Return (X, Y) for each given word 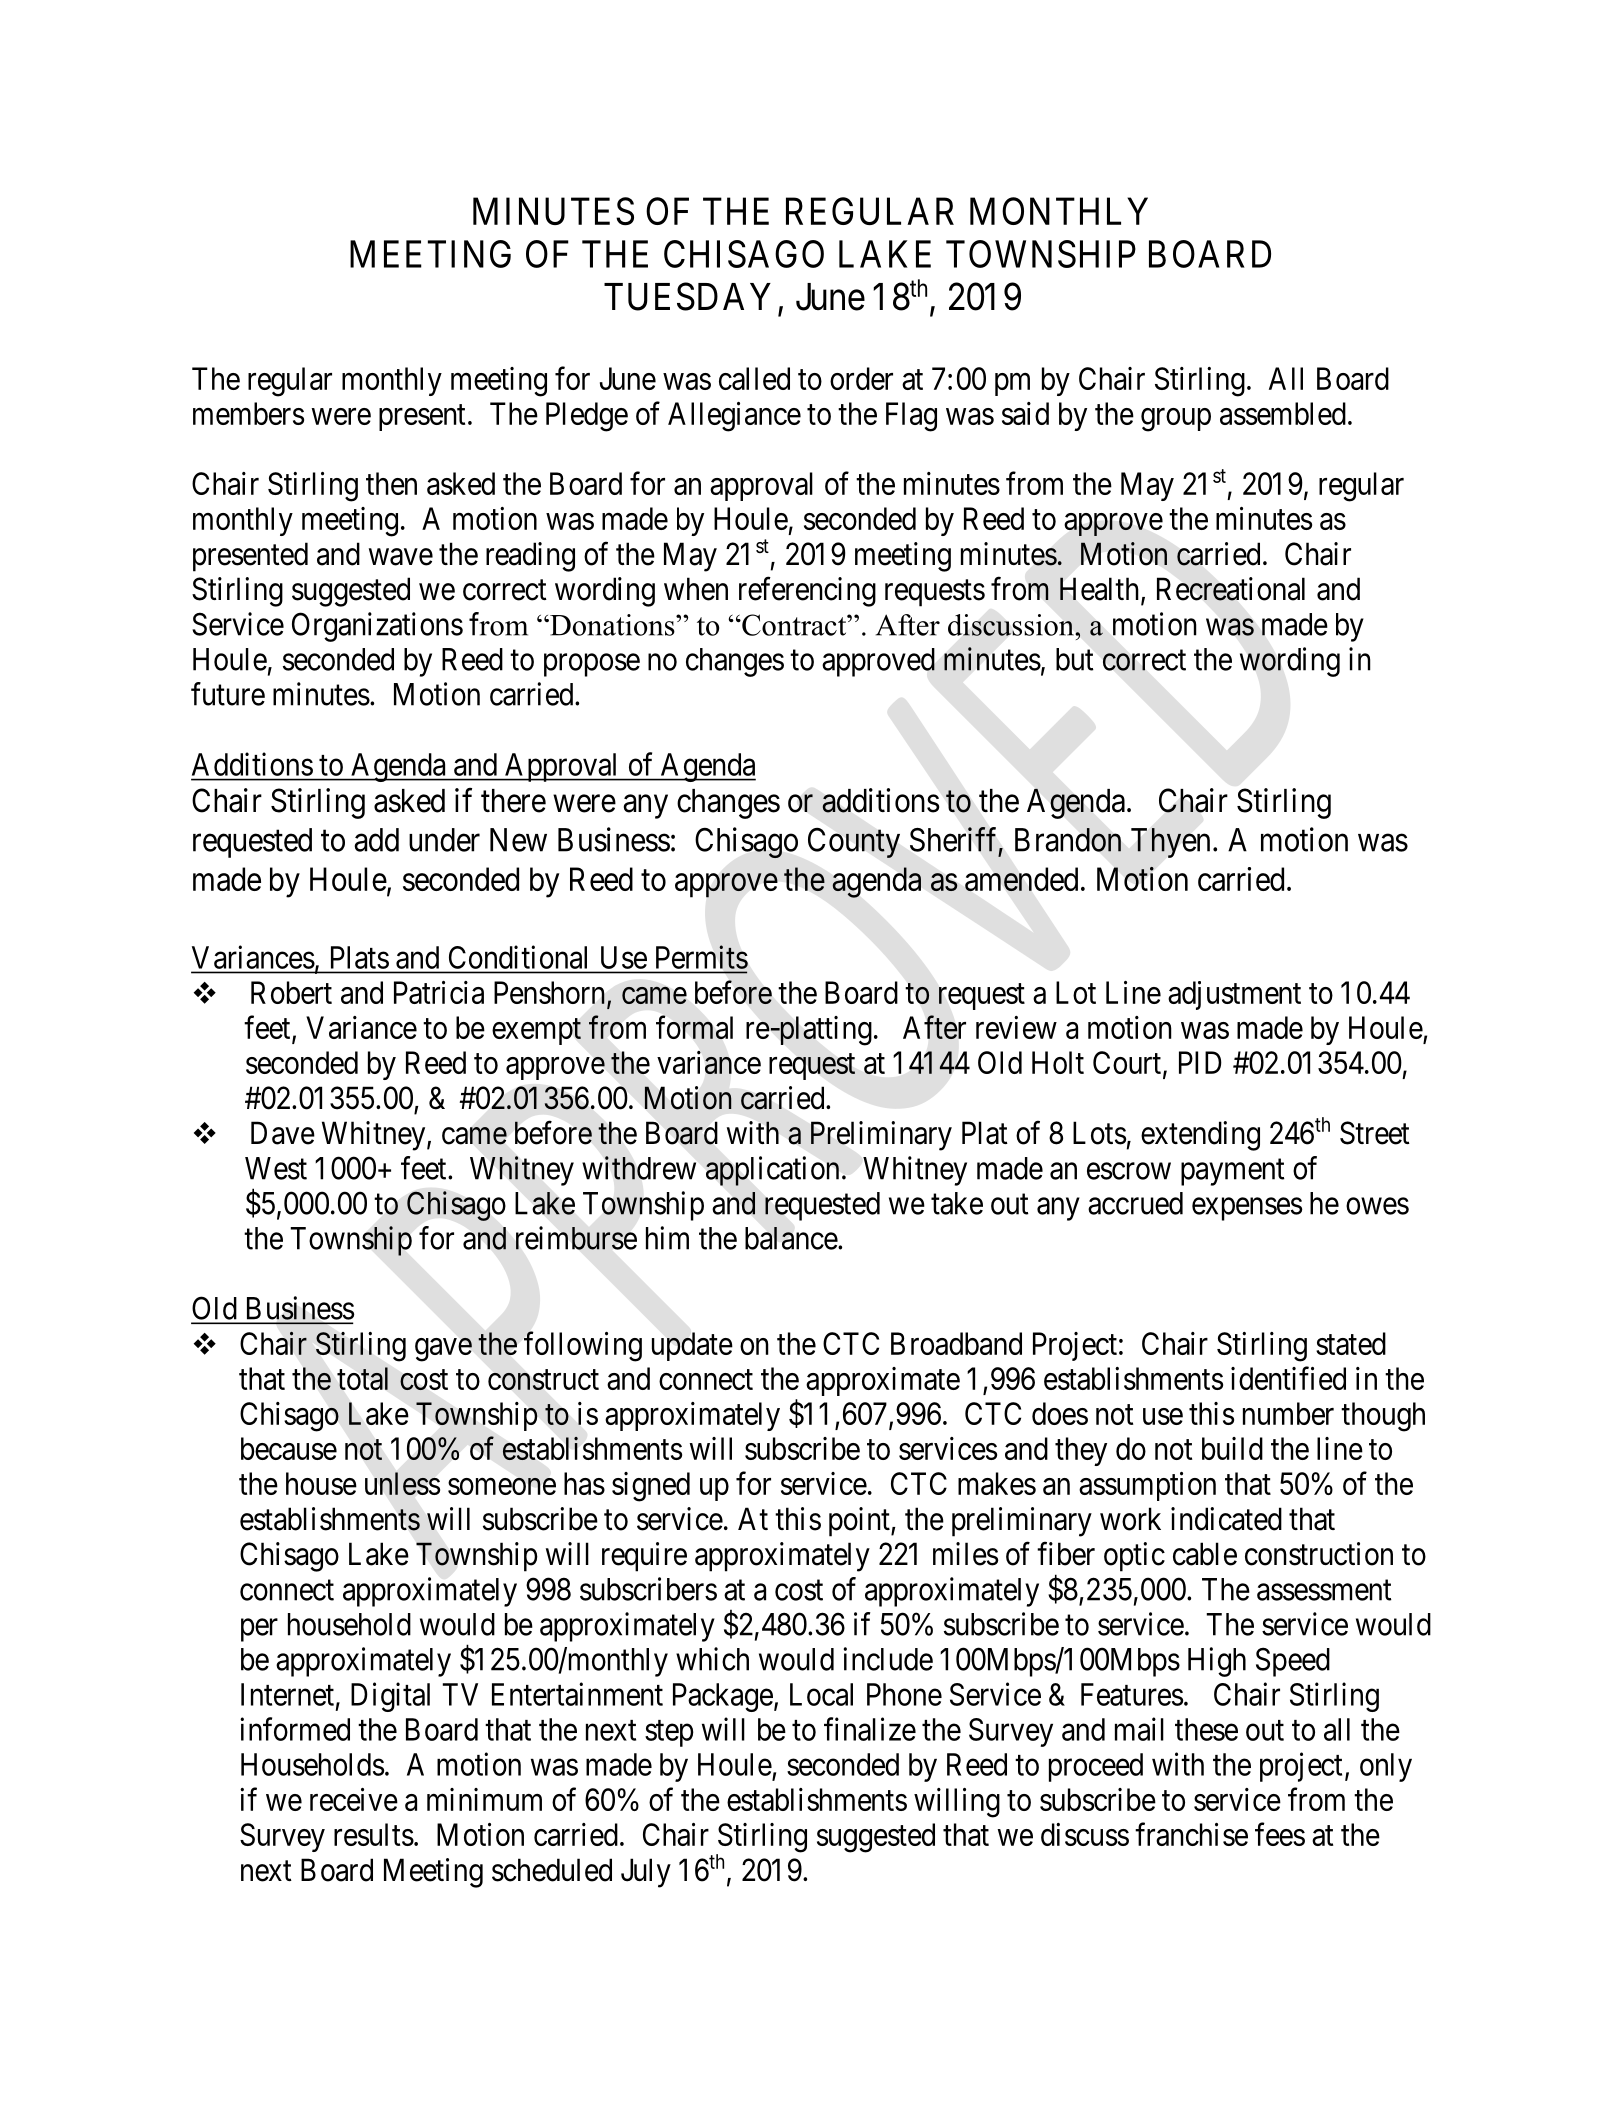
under (444, 840)
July (646, 1873)
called (754, 378)
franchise (1191, 1834)
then (391, 483)
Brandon (1068, 840)
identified (1288, 1378)
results (374, 1834)
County (854, 843)
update (692, 1346)
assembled (1283, 413)
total (362, 1378)
